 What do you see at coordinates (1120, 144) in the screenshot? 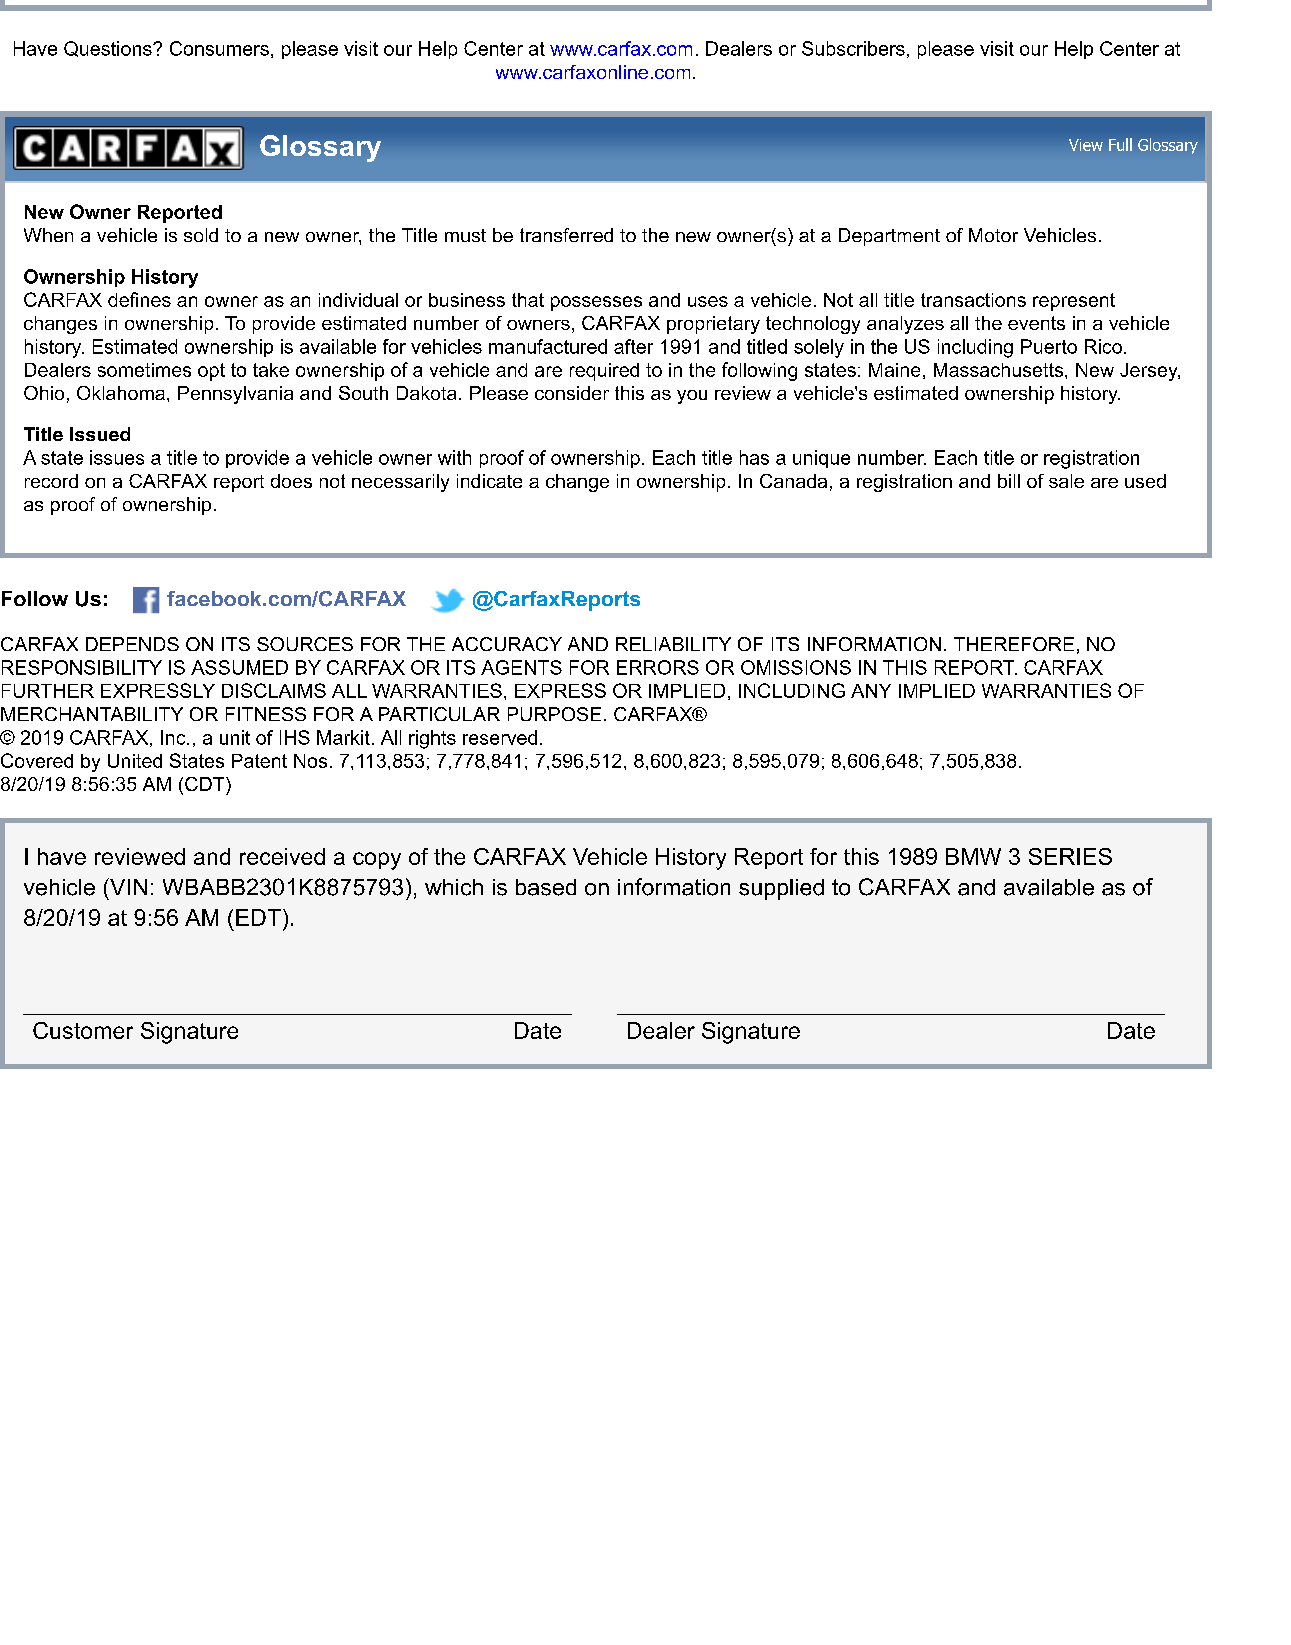
I see `Full` at bounding box center [1120, 144].
